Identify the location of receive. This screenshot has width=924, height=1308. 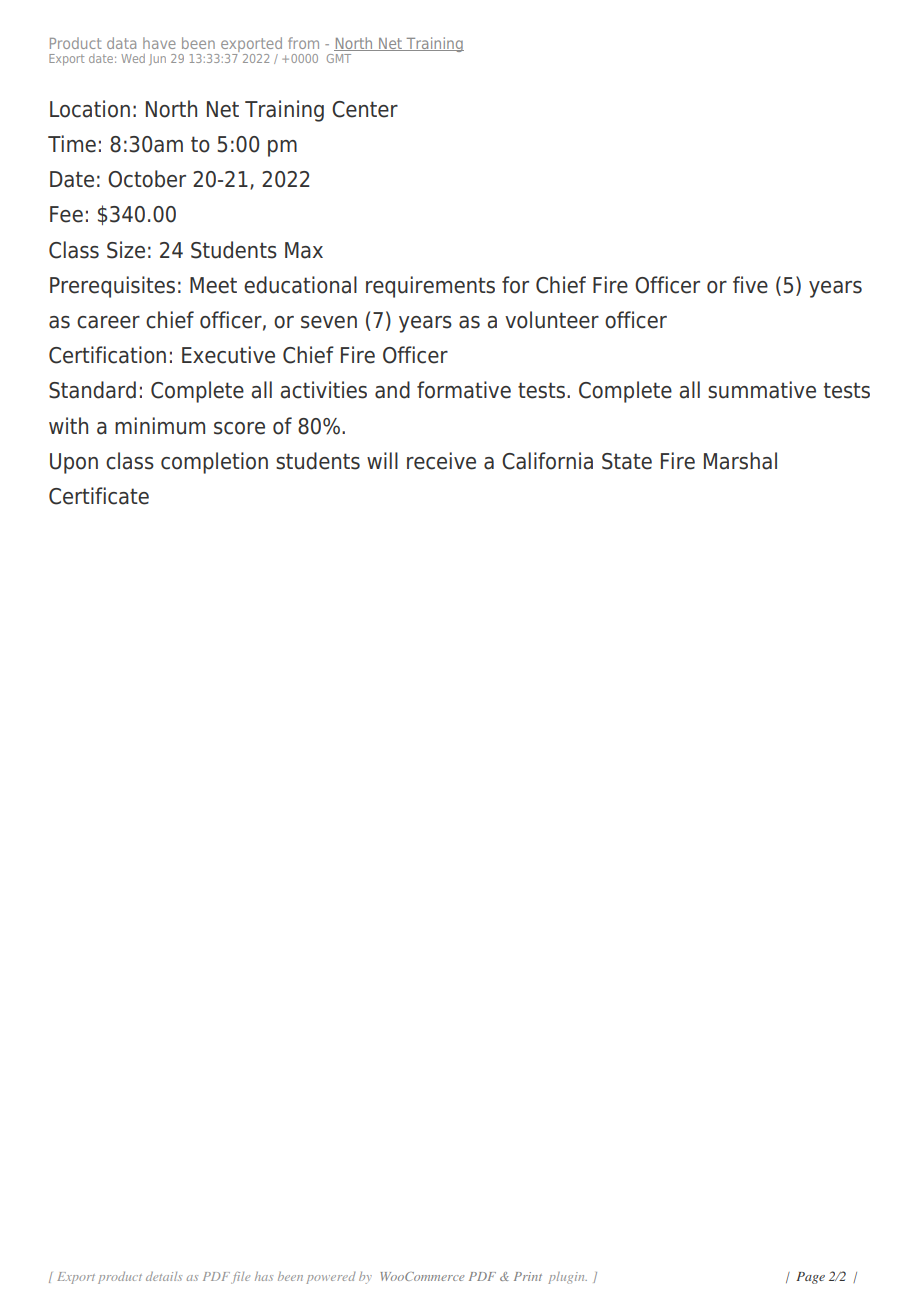
(441, 461).
